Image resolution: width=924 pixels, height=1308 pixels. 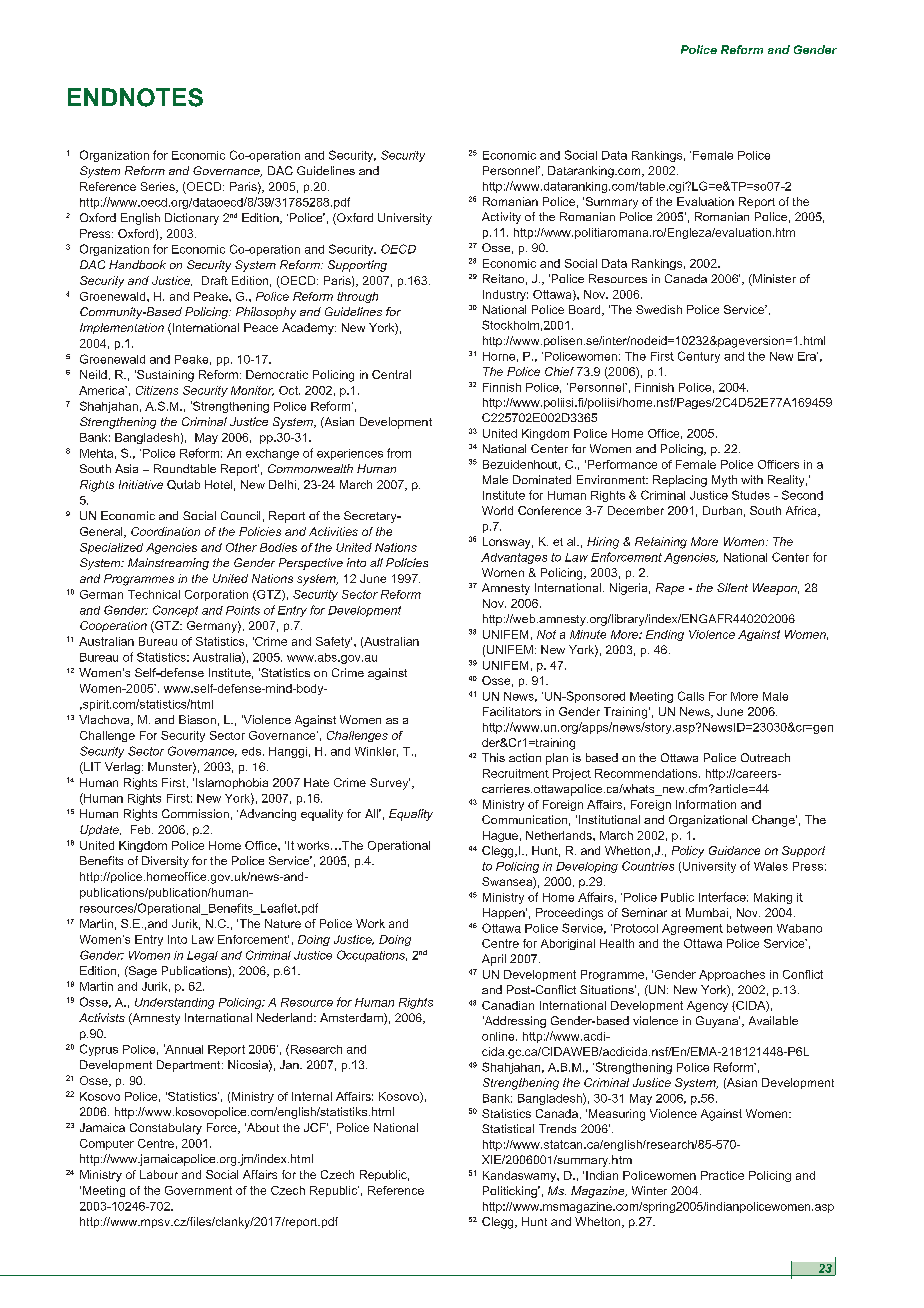 I want to click on Activity, so click(x=501, y=218).
